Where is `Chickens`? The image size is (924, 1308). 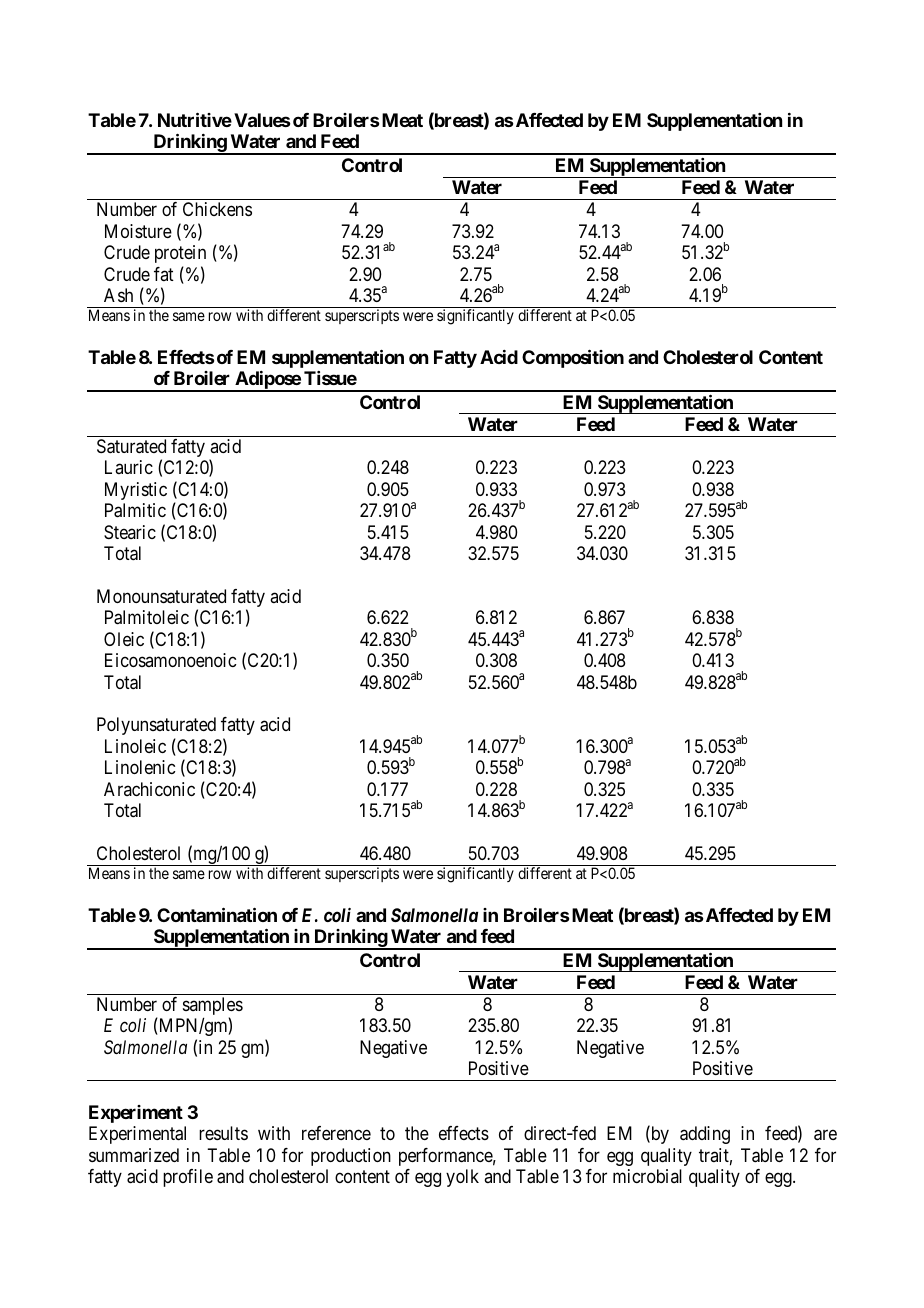 Chickens is located at coordinates (217, 209).
